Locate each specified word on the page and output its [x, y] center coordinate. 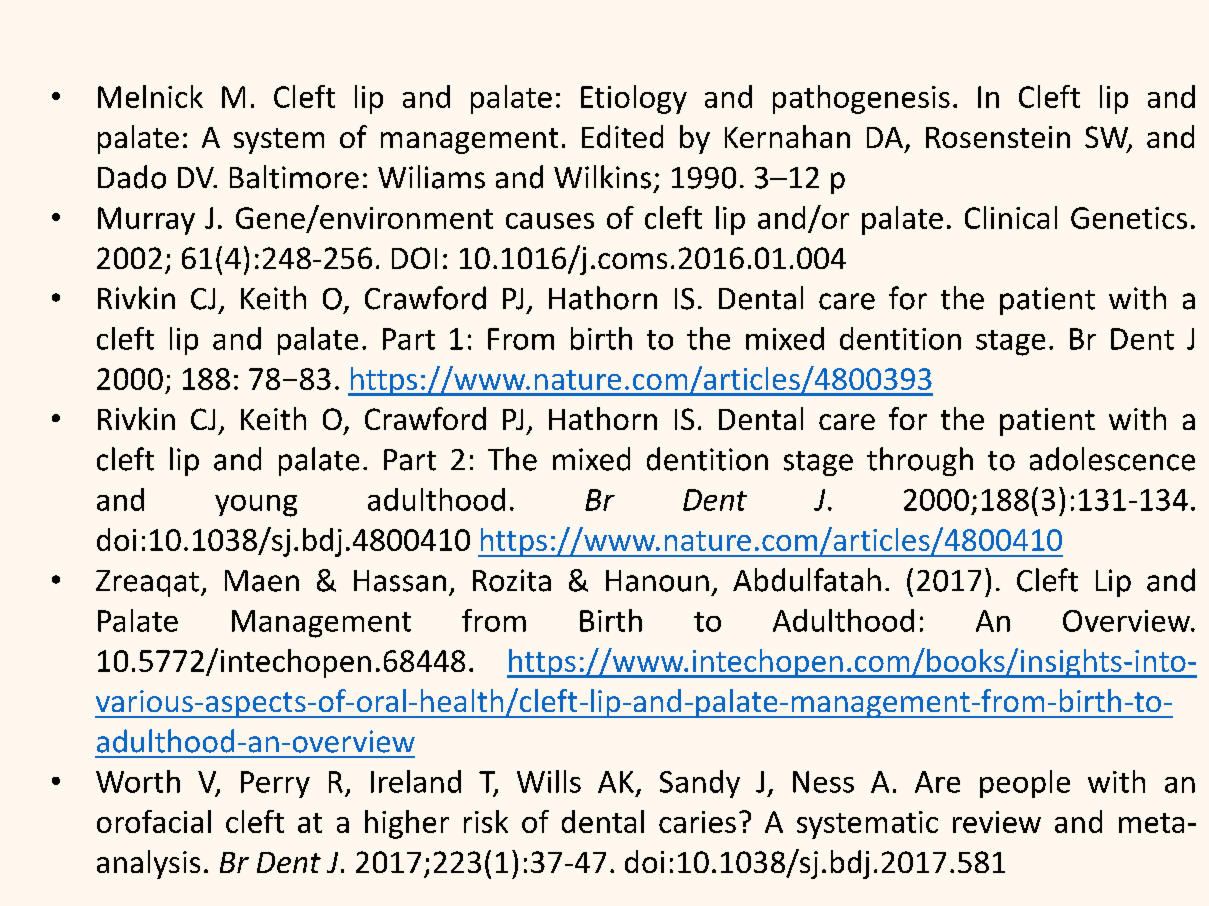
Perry [275, 784]
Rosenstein [998, 137]
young [256, 506]
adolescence [1112, 459]
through [920, 461]
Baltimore [294, 177]
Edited [622, 136]
